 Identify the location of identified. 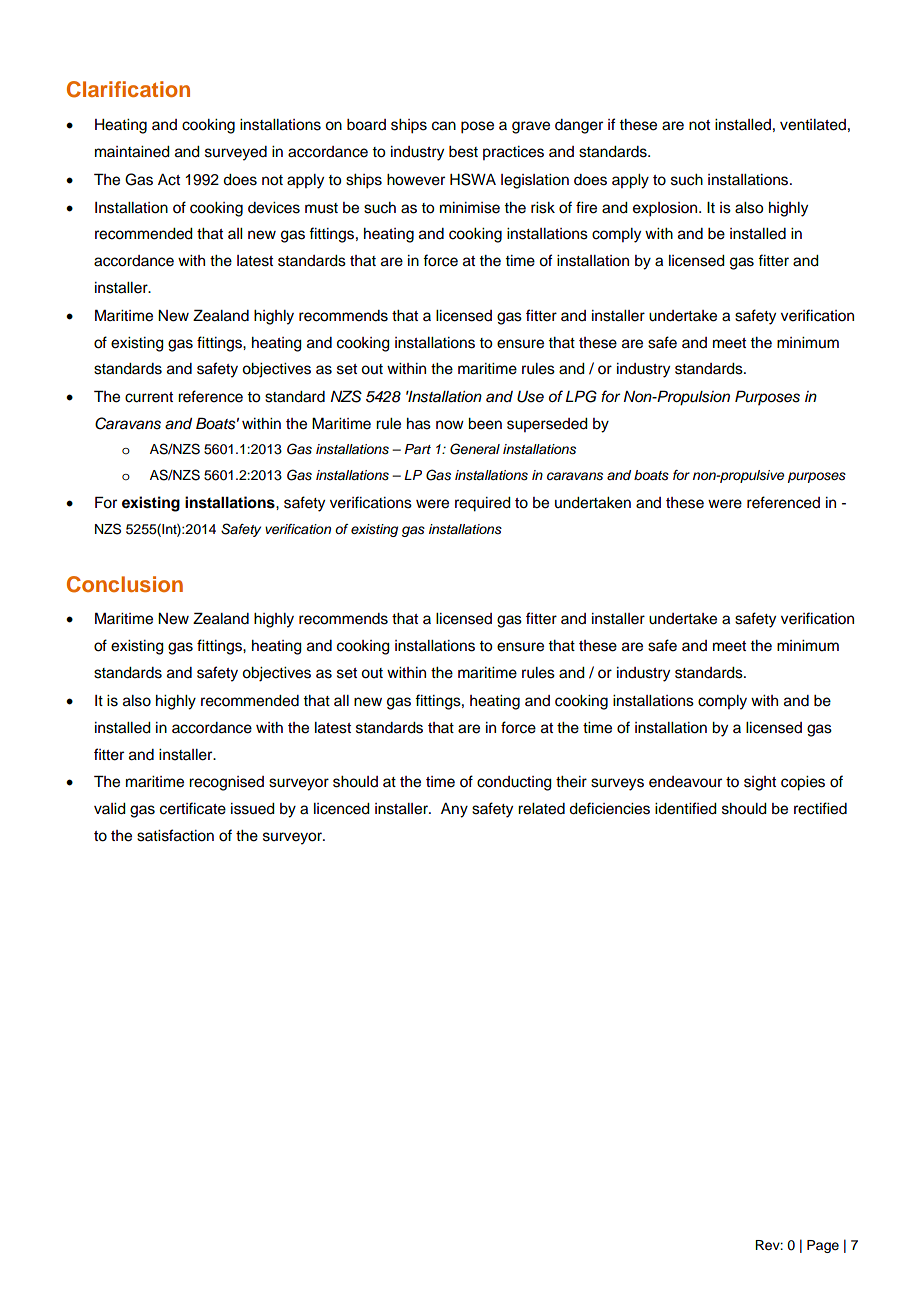
(686, 808).
